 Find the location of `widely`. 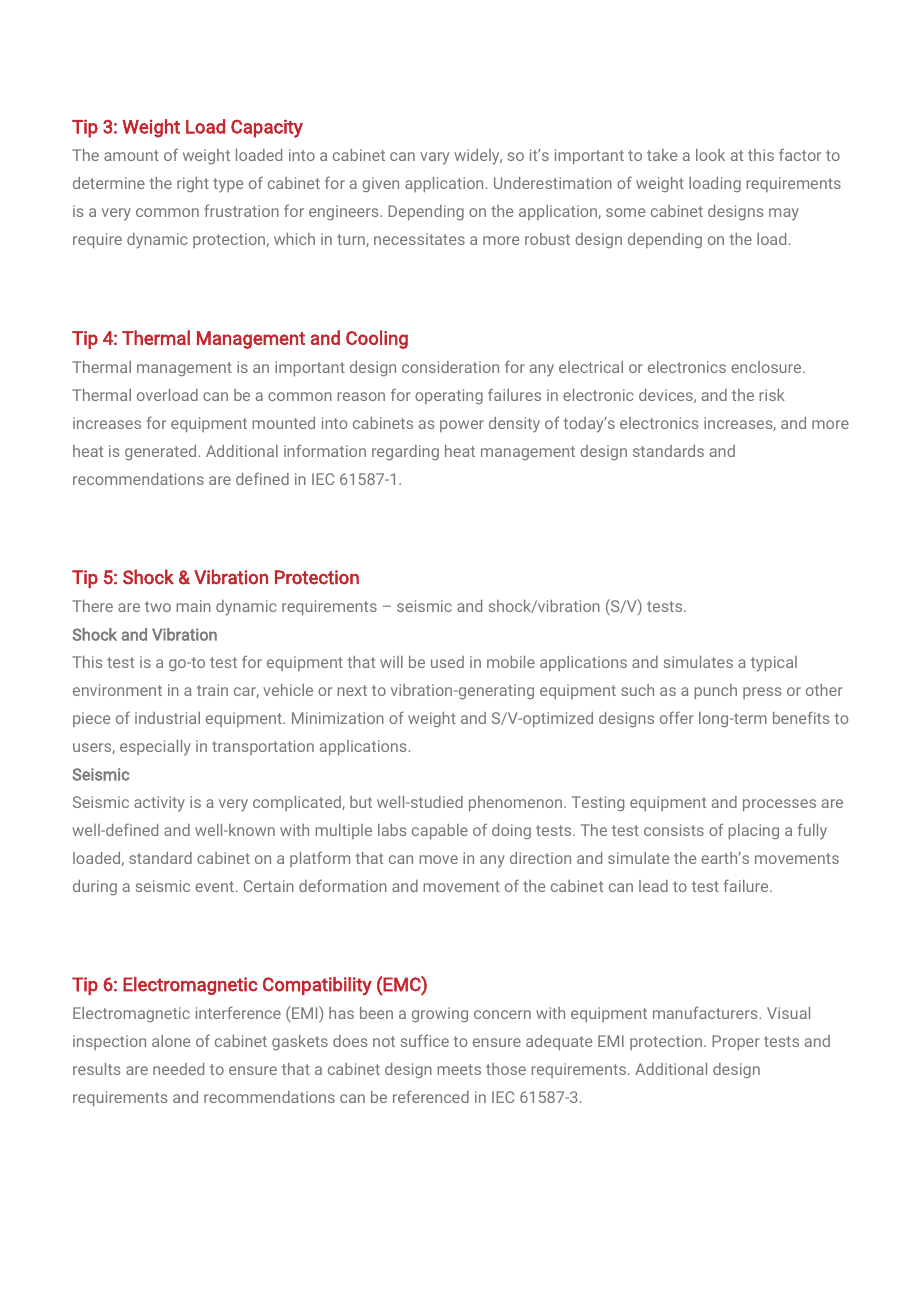

widely is located at coordinates (478, 157).
